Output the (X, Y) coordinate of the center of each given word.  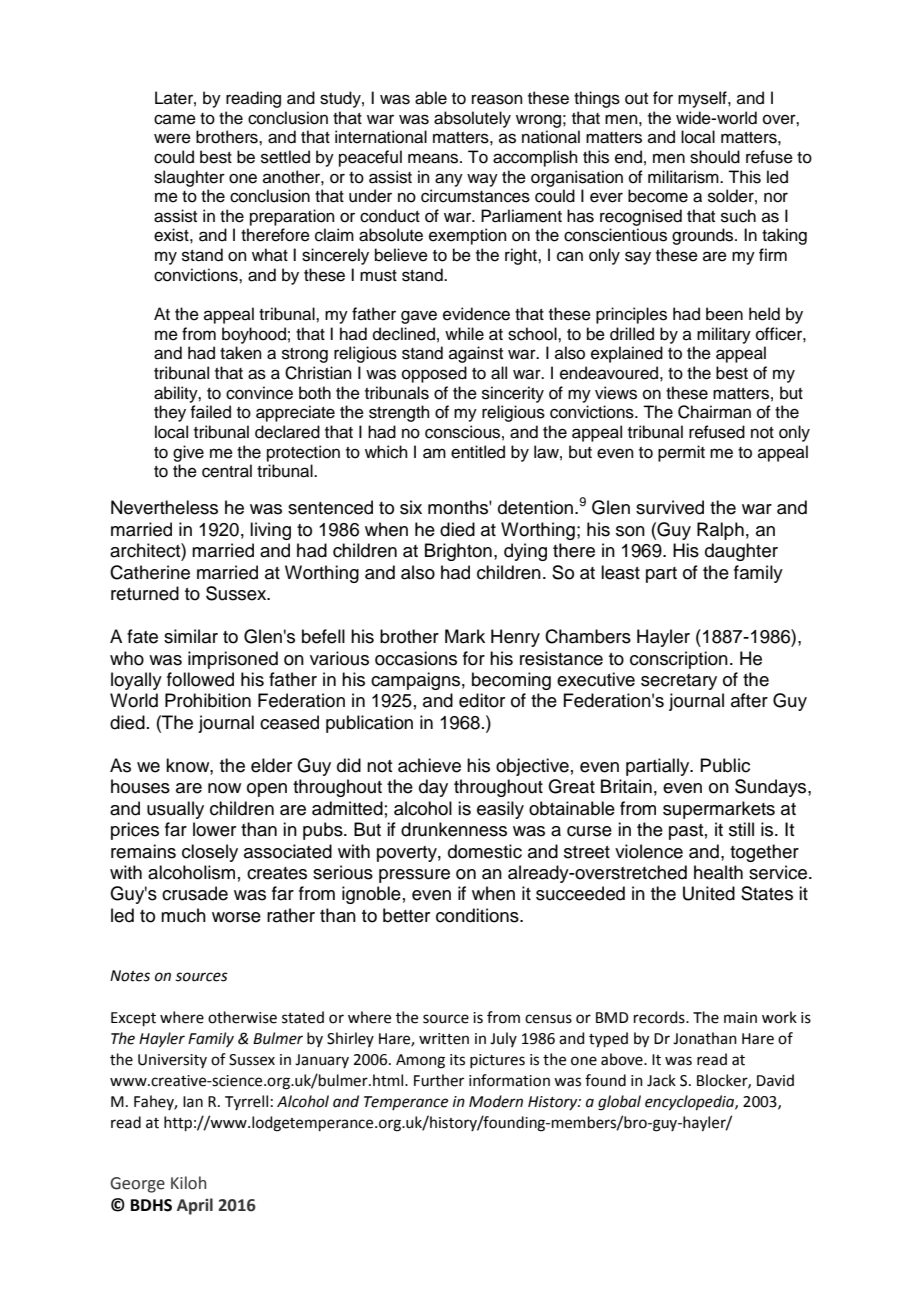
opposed (434, 374)
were (172, 138)
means (434, 158)
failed (210, 412)
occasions (416, 658)
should (715, 157)
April (195, 1206)
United (709, 893)
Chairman (714, 412)
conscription (679, 660)
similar (191, 636)
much (183, 915)
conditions (478, 915)
